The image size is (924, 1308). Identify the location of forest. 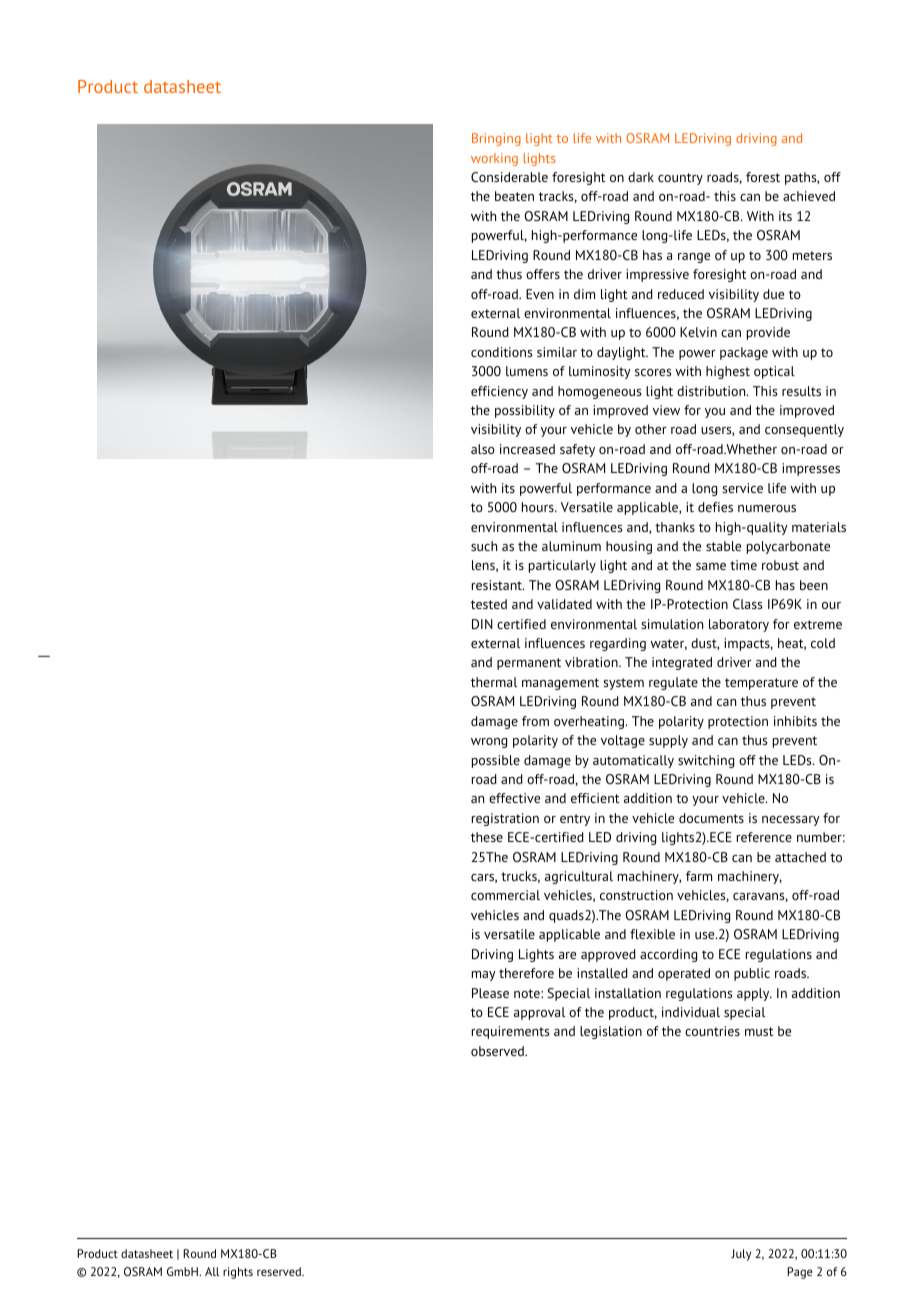
(763, 177).
